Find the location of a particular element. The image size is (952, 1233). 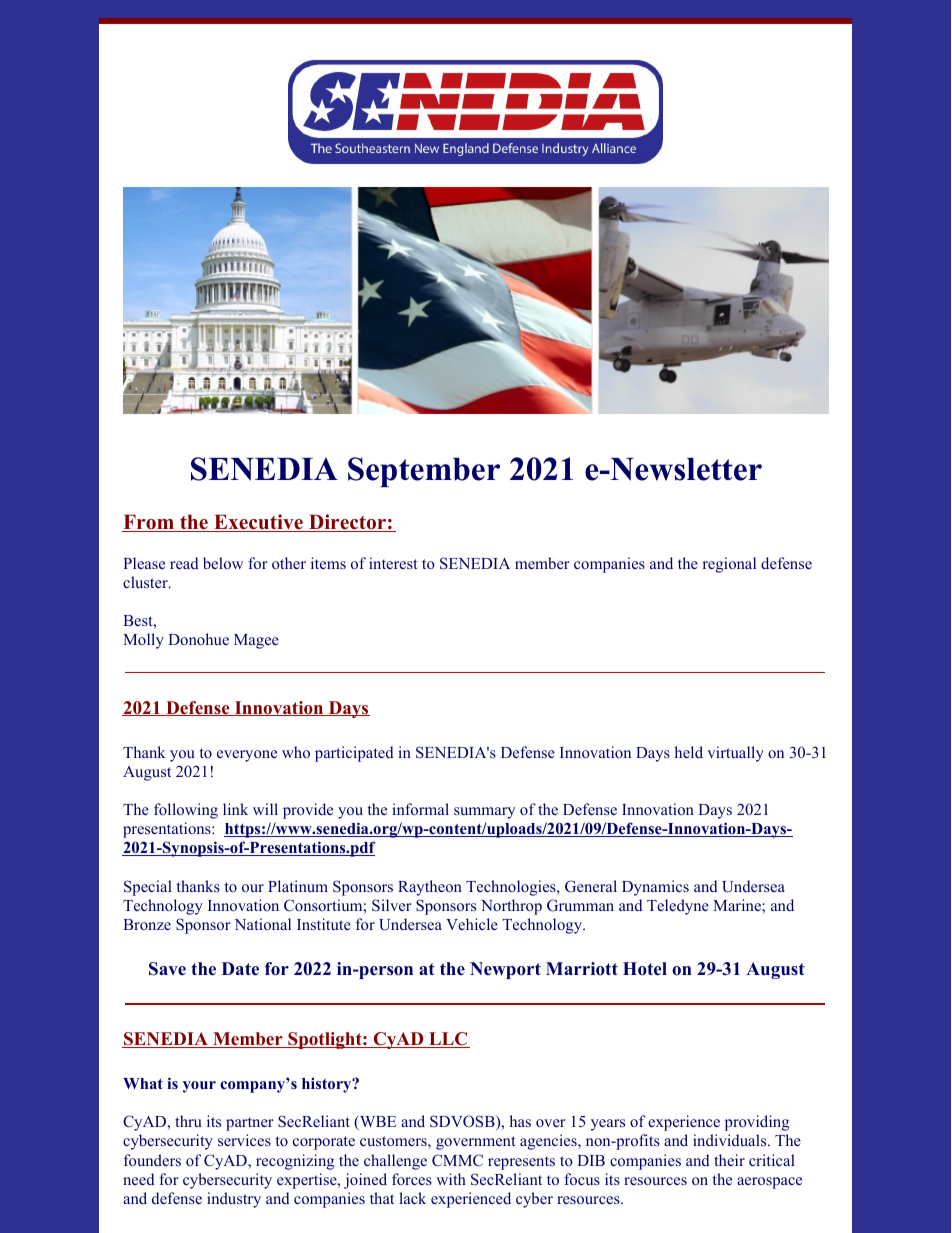

industry is located at coordinates (234, 1200).
